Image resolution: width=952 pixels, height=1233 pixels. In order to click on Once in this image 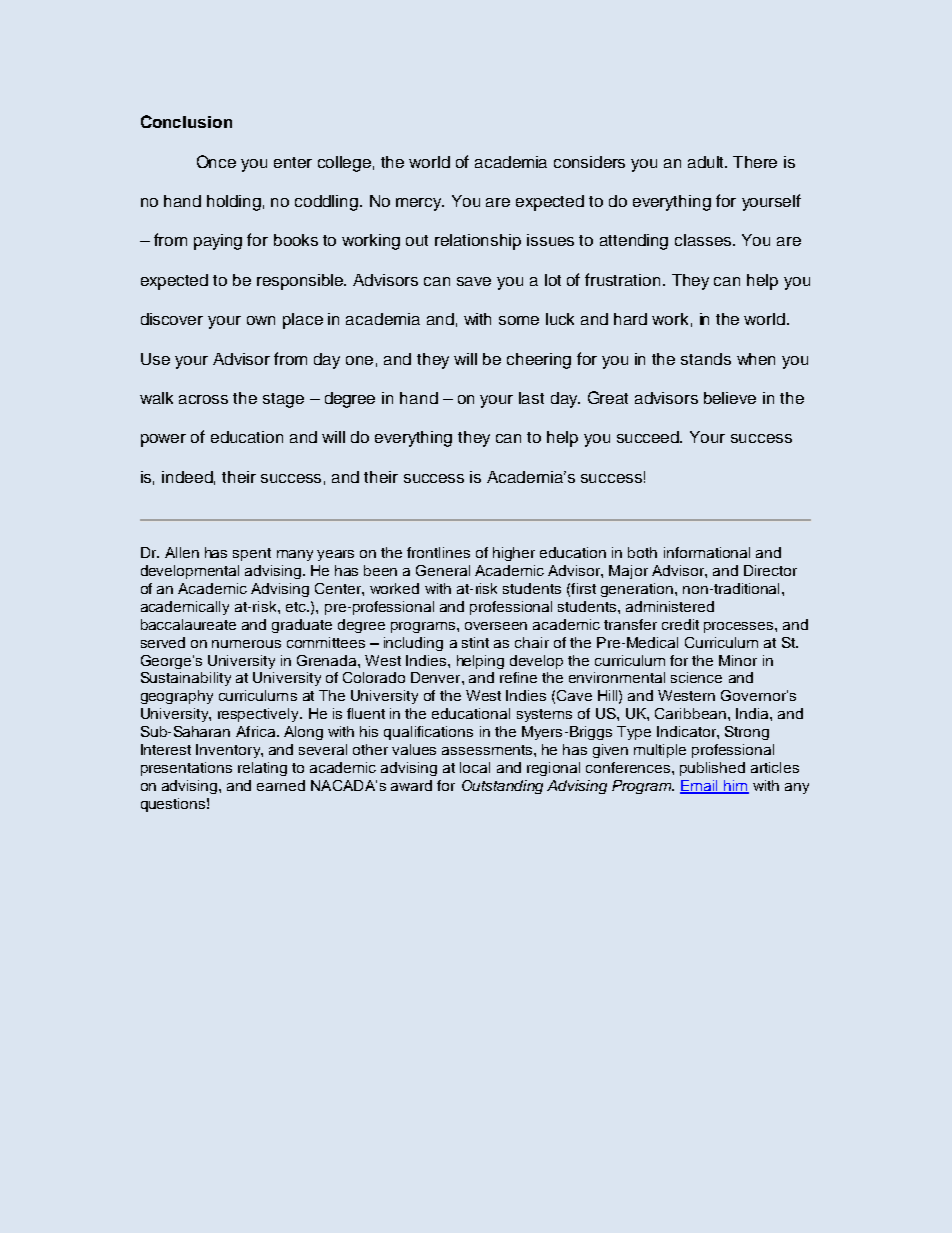, I will do `click(216, 161)`.
